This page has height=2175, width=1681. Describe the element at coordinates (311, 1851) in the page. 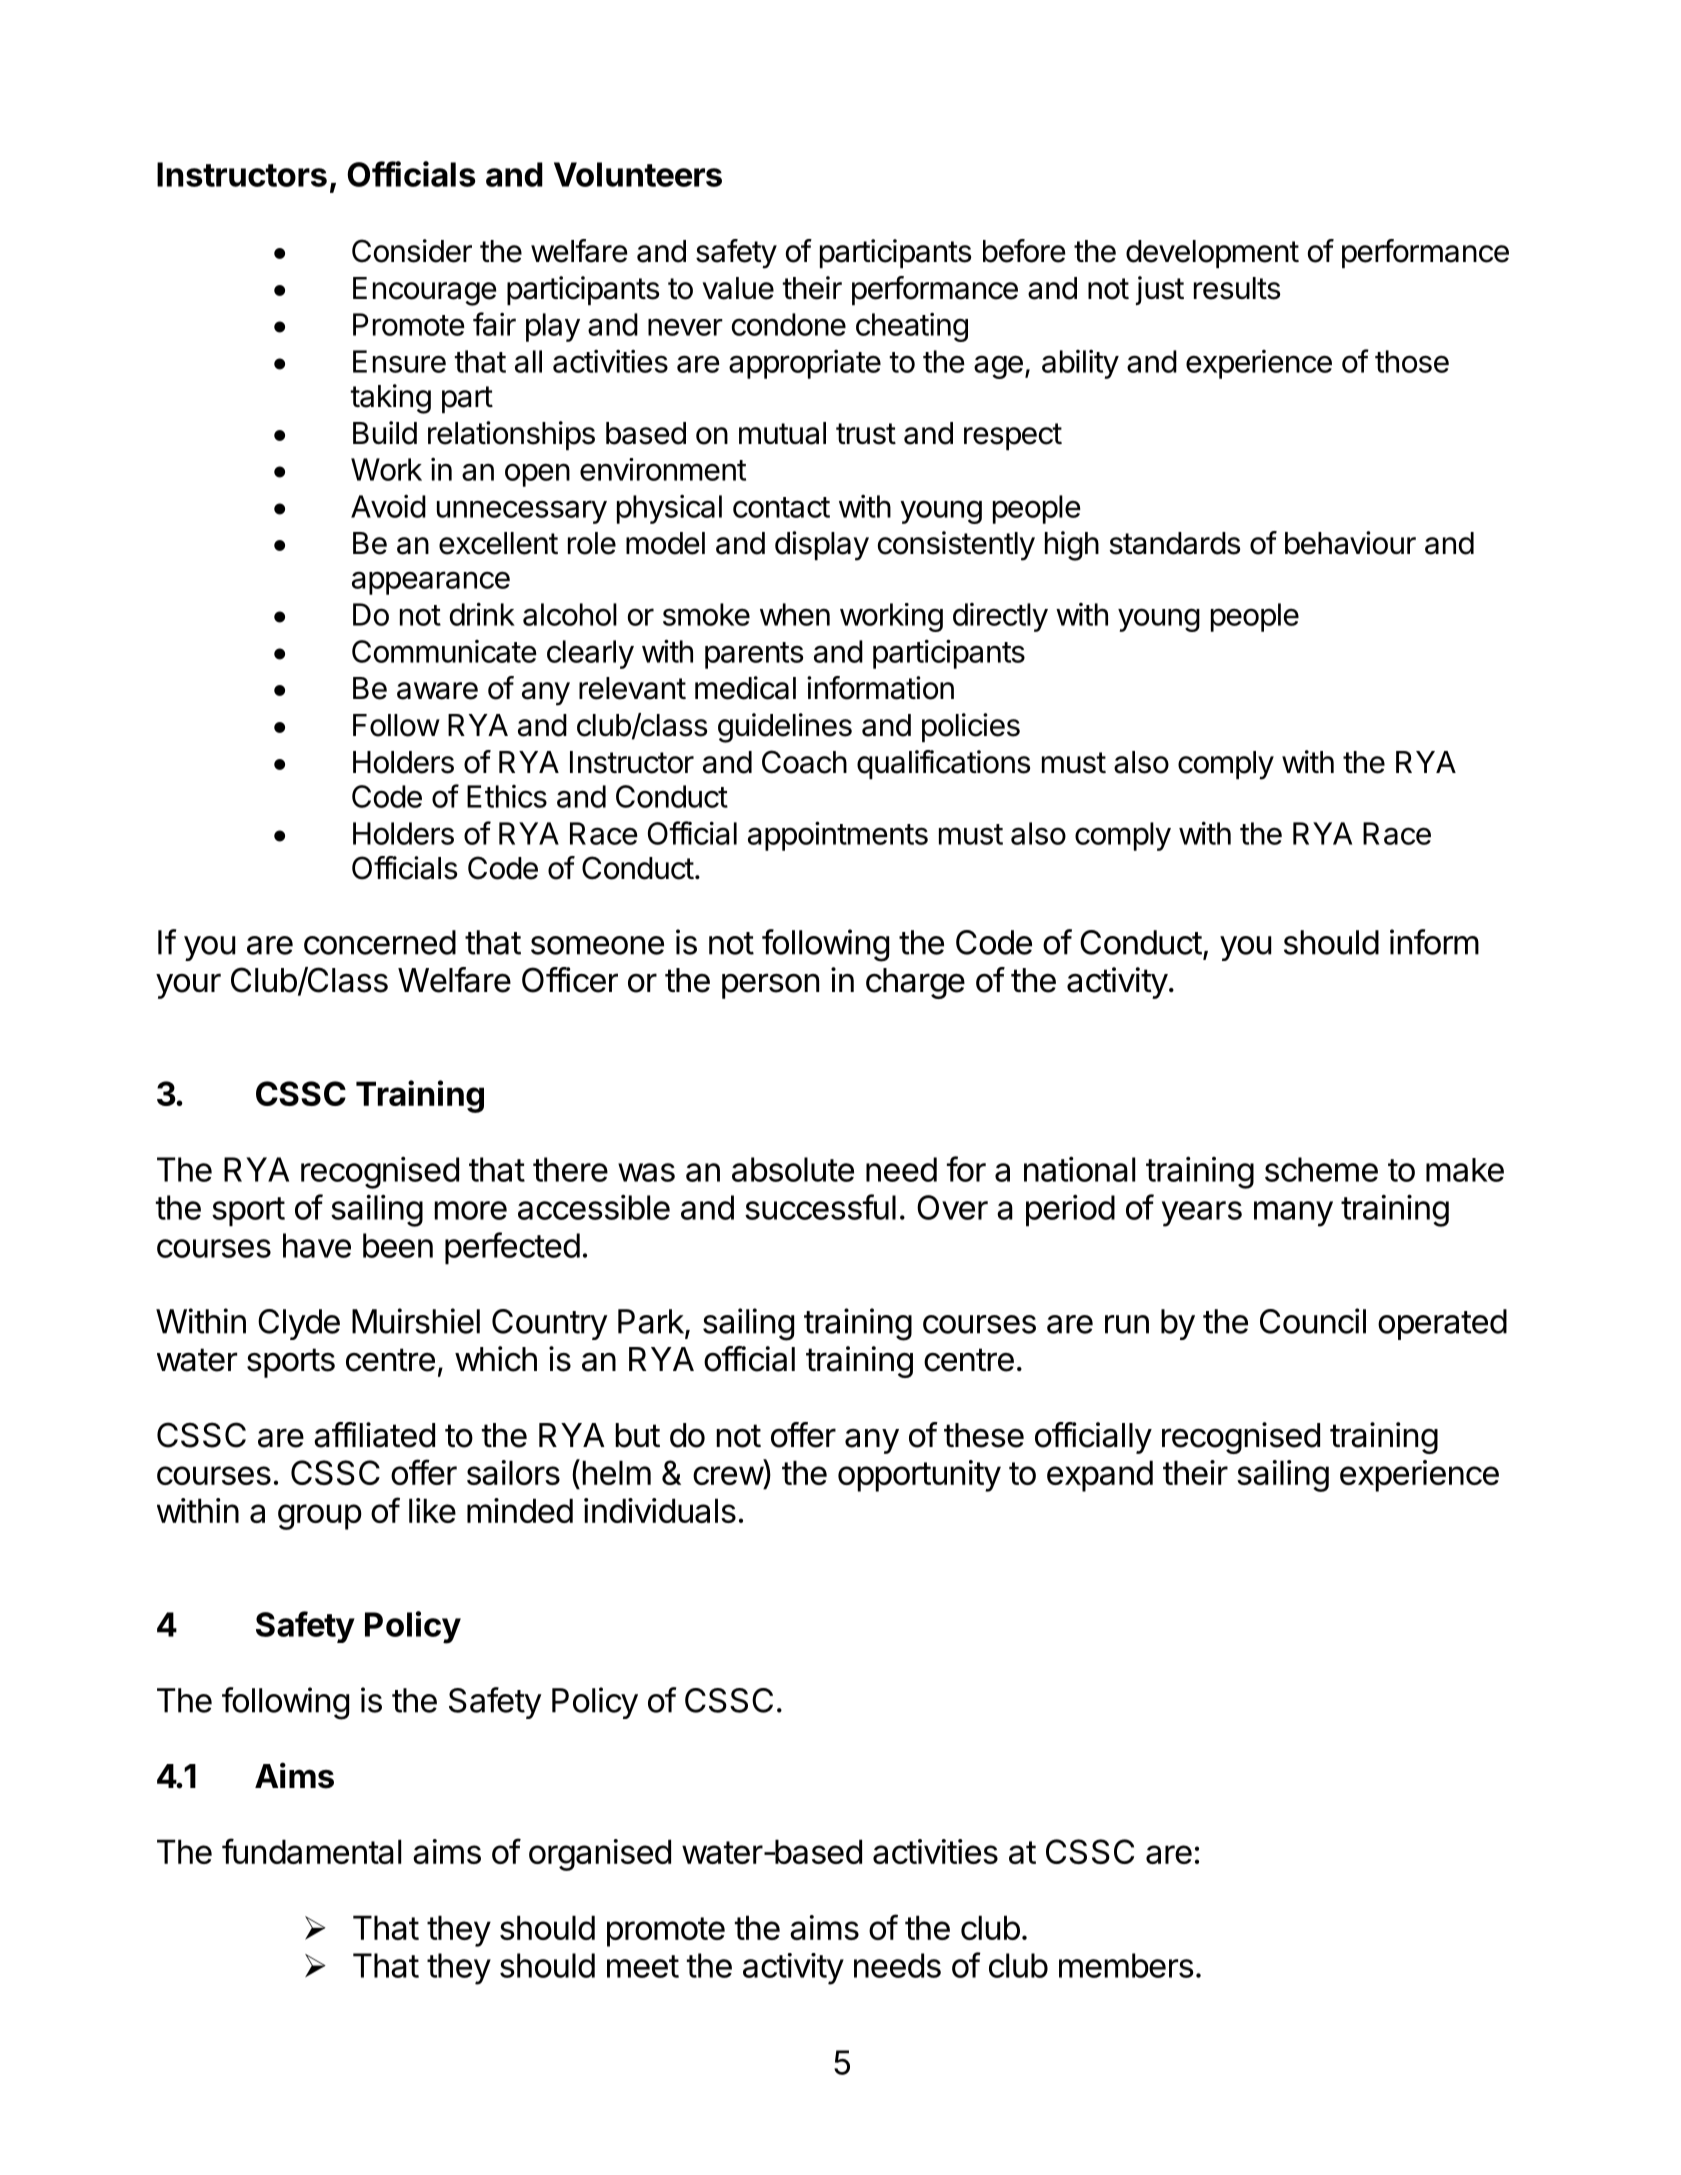

I see `fundamental` at that location.
